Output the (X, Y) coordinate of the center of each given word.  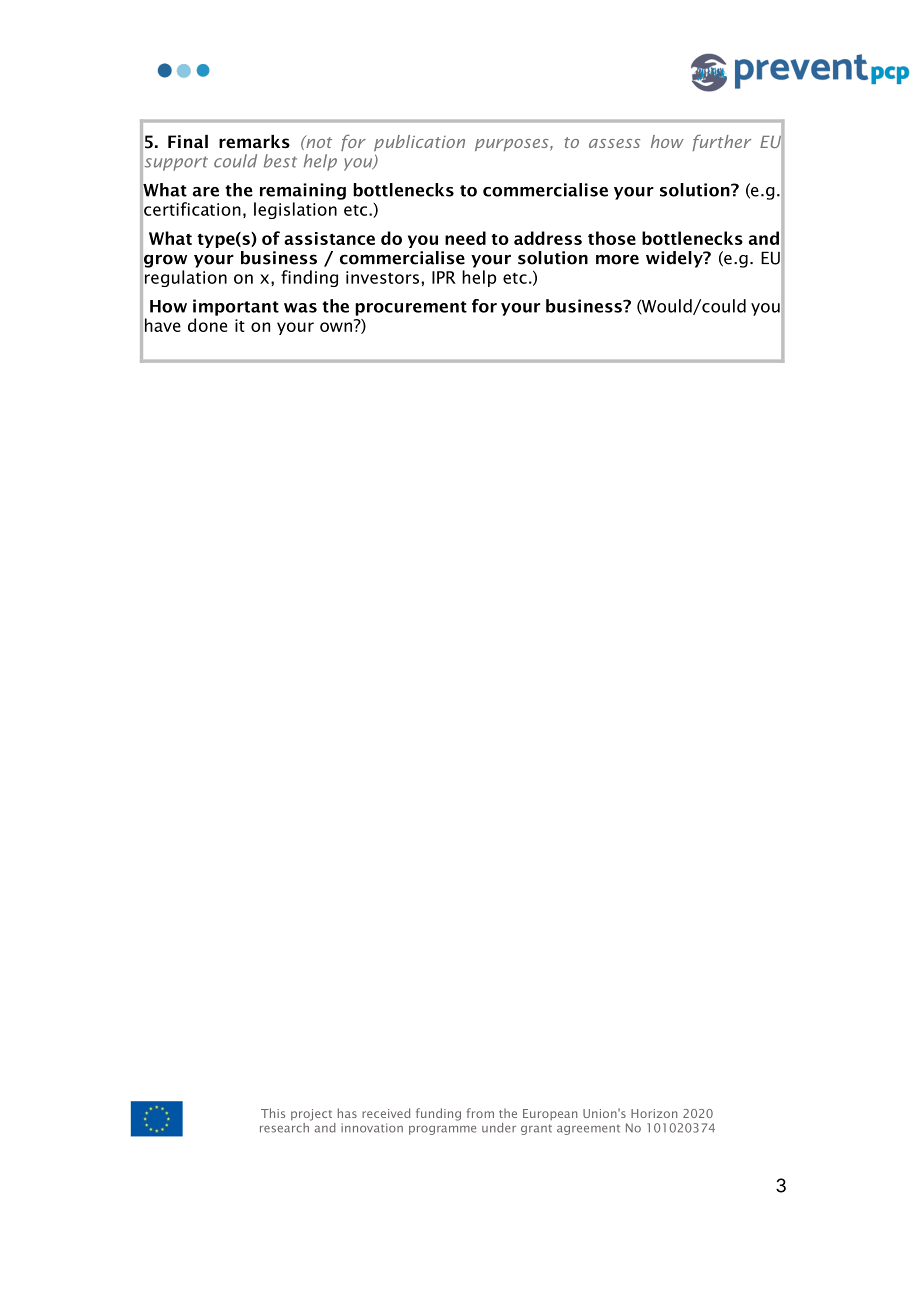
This (273, 1113)
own (337, 326)
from (480, 1113)
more (617, 259)
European (550, 1114)
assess (614, 143)
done (207, 325)
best (280, 161)
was (300, 308)
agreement (588, 1130)
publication (419, 143)
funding (438, 1114)
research (285, 1126)
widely (675, 259)
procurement (411, 308)
